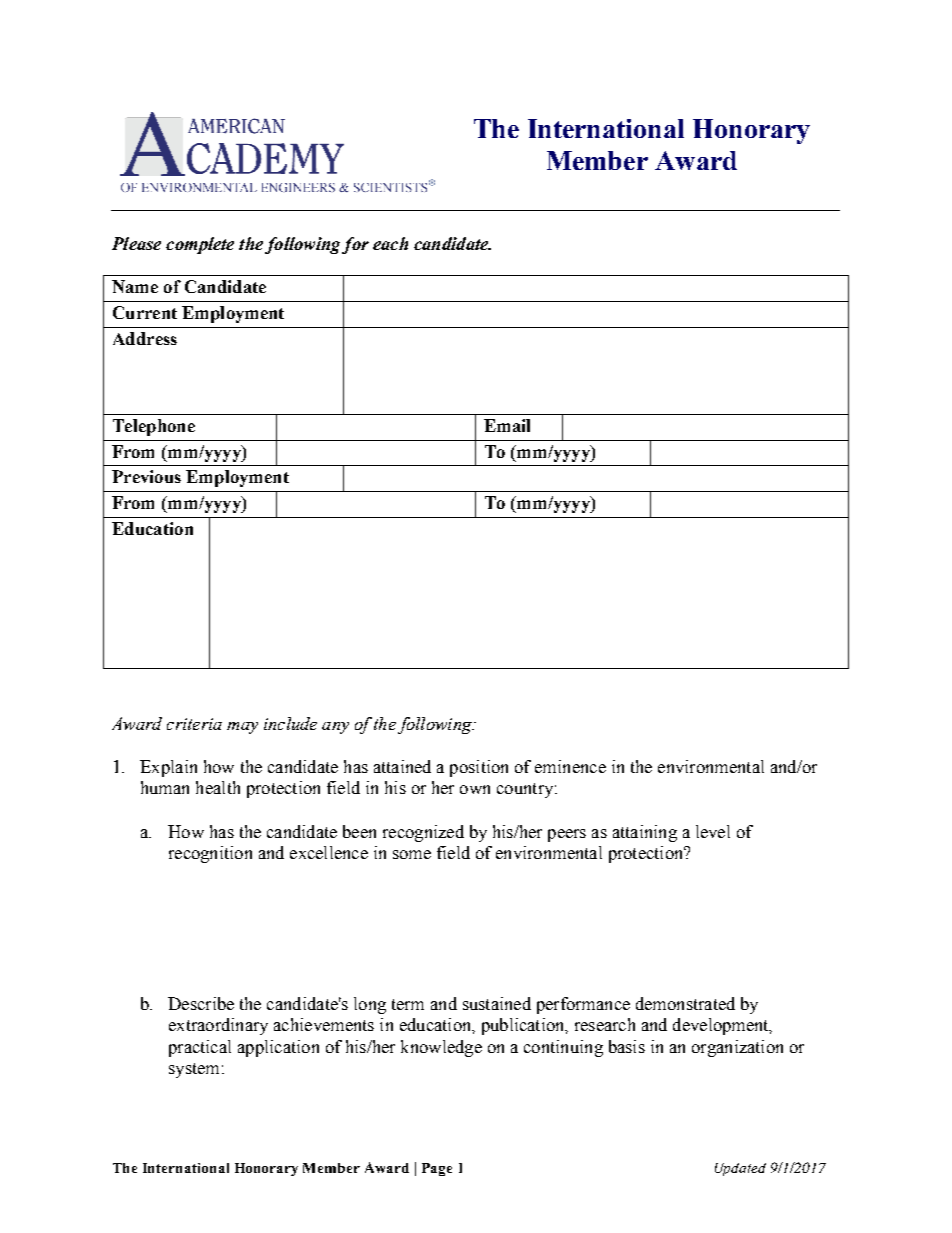  Describe the element at coordinates (200, 245) in the screenshot. I see `complete` at that location.
